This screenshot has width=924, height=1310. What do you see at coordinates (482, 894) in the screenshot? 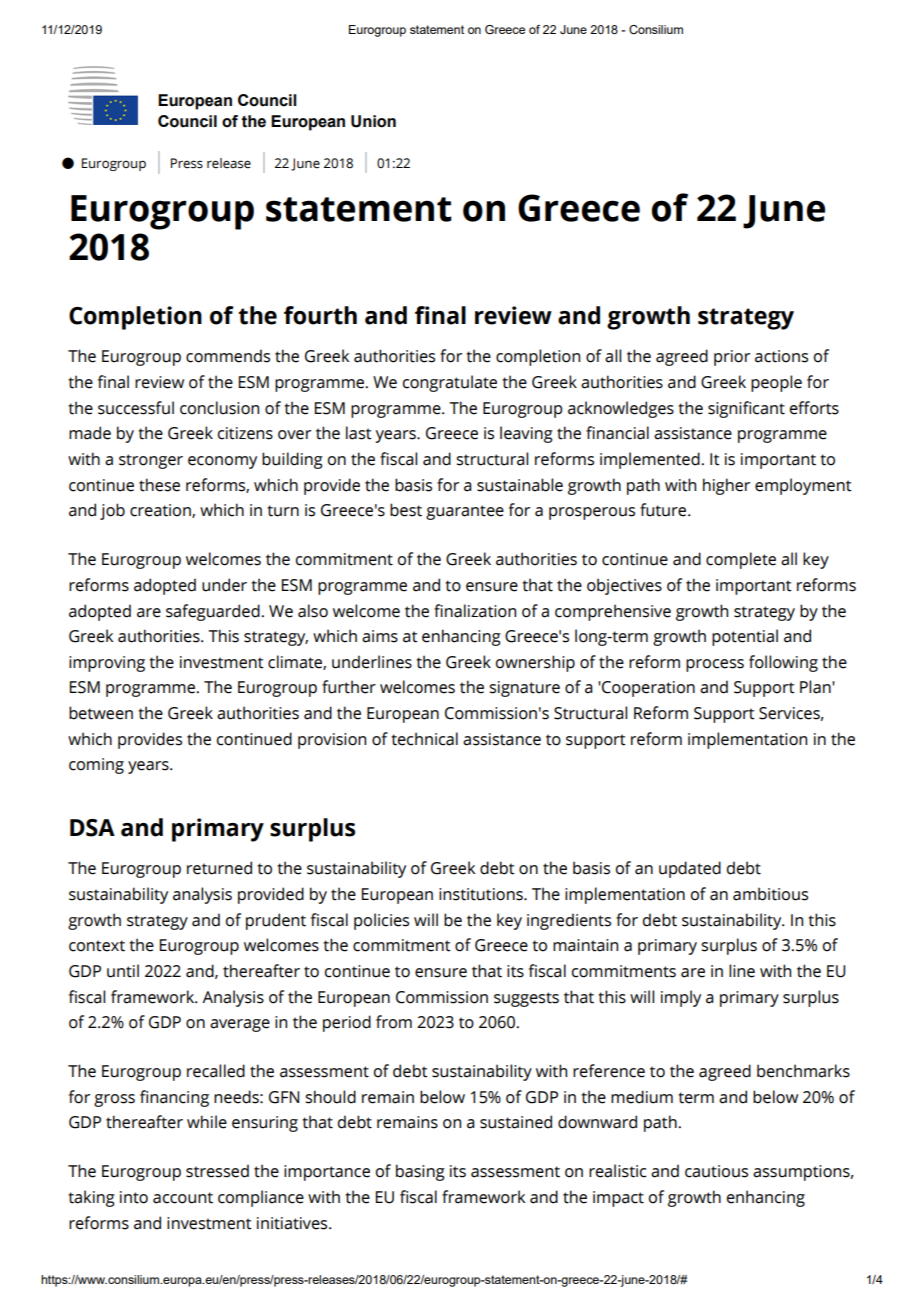
I see `institutions` at bounding box center [482, 894].
